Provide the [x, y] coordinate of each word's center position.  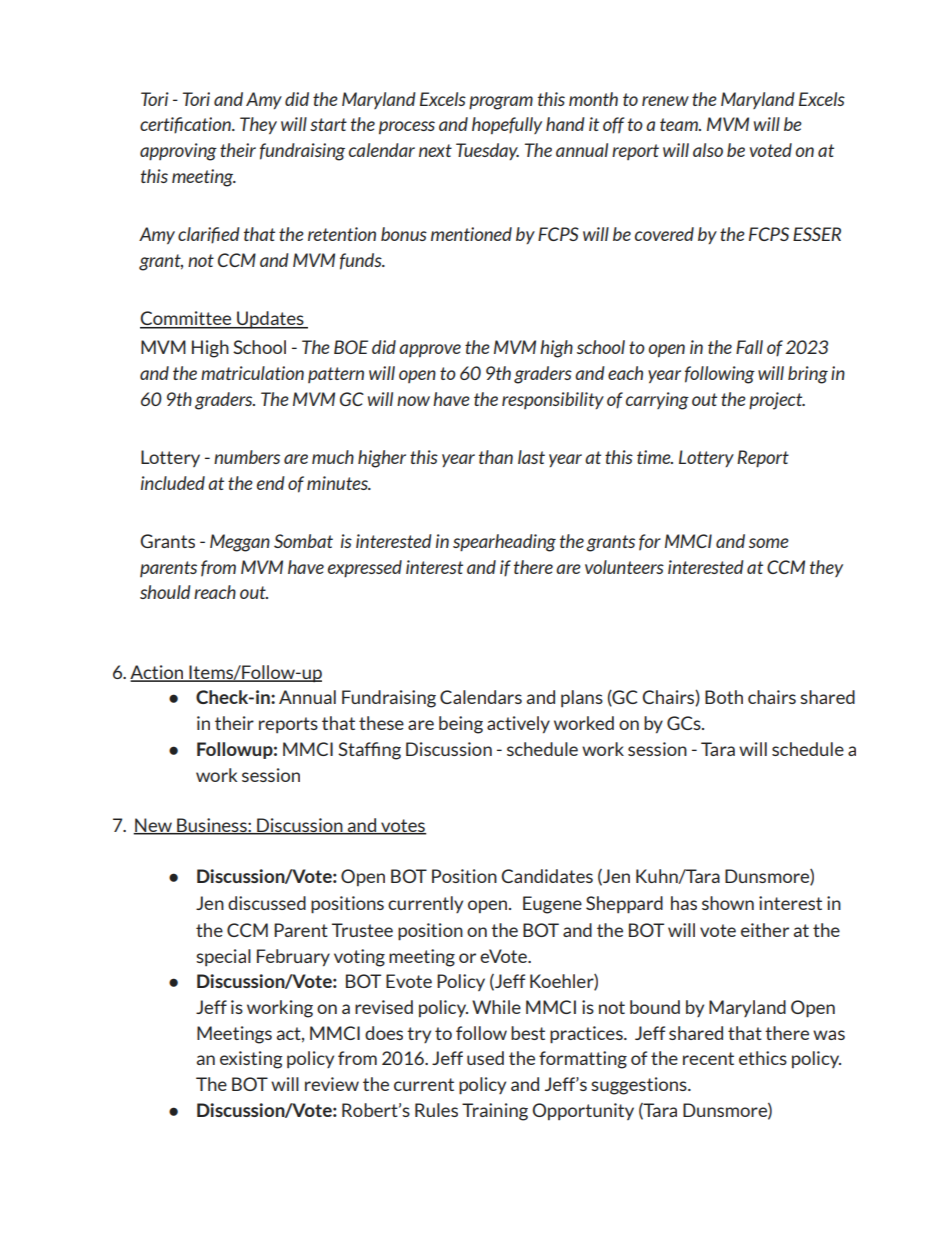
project [777, 401]
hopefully [507, 125]
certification [186, 125]
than [496, 457]
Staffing [369, 751]
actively [518, 725]
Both [724, 697]
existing [251, 1060]
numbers [247, 457]
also [708, 150]
